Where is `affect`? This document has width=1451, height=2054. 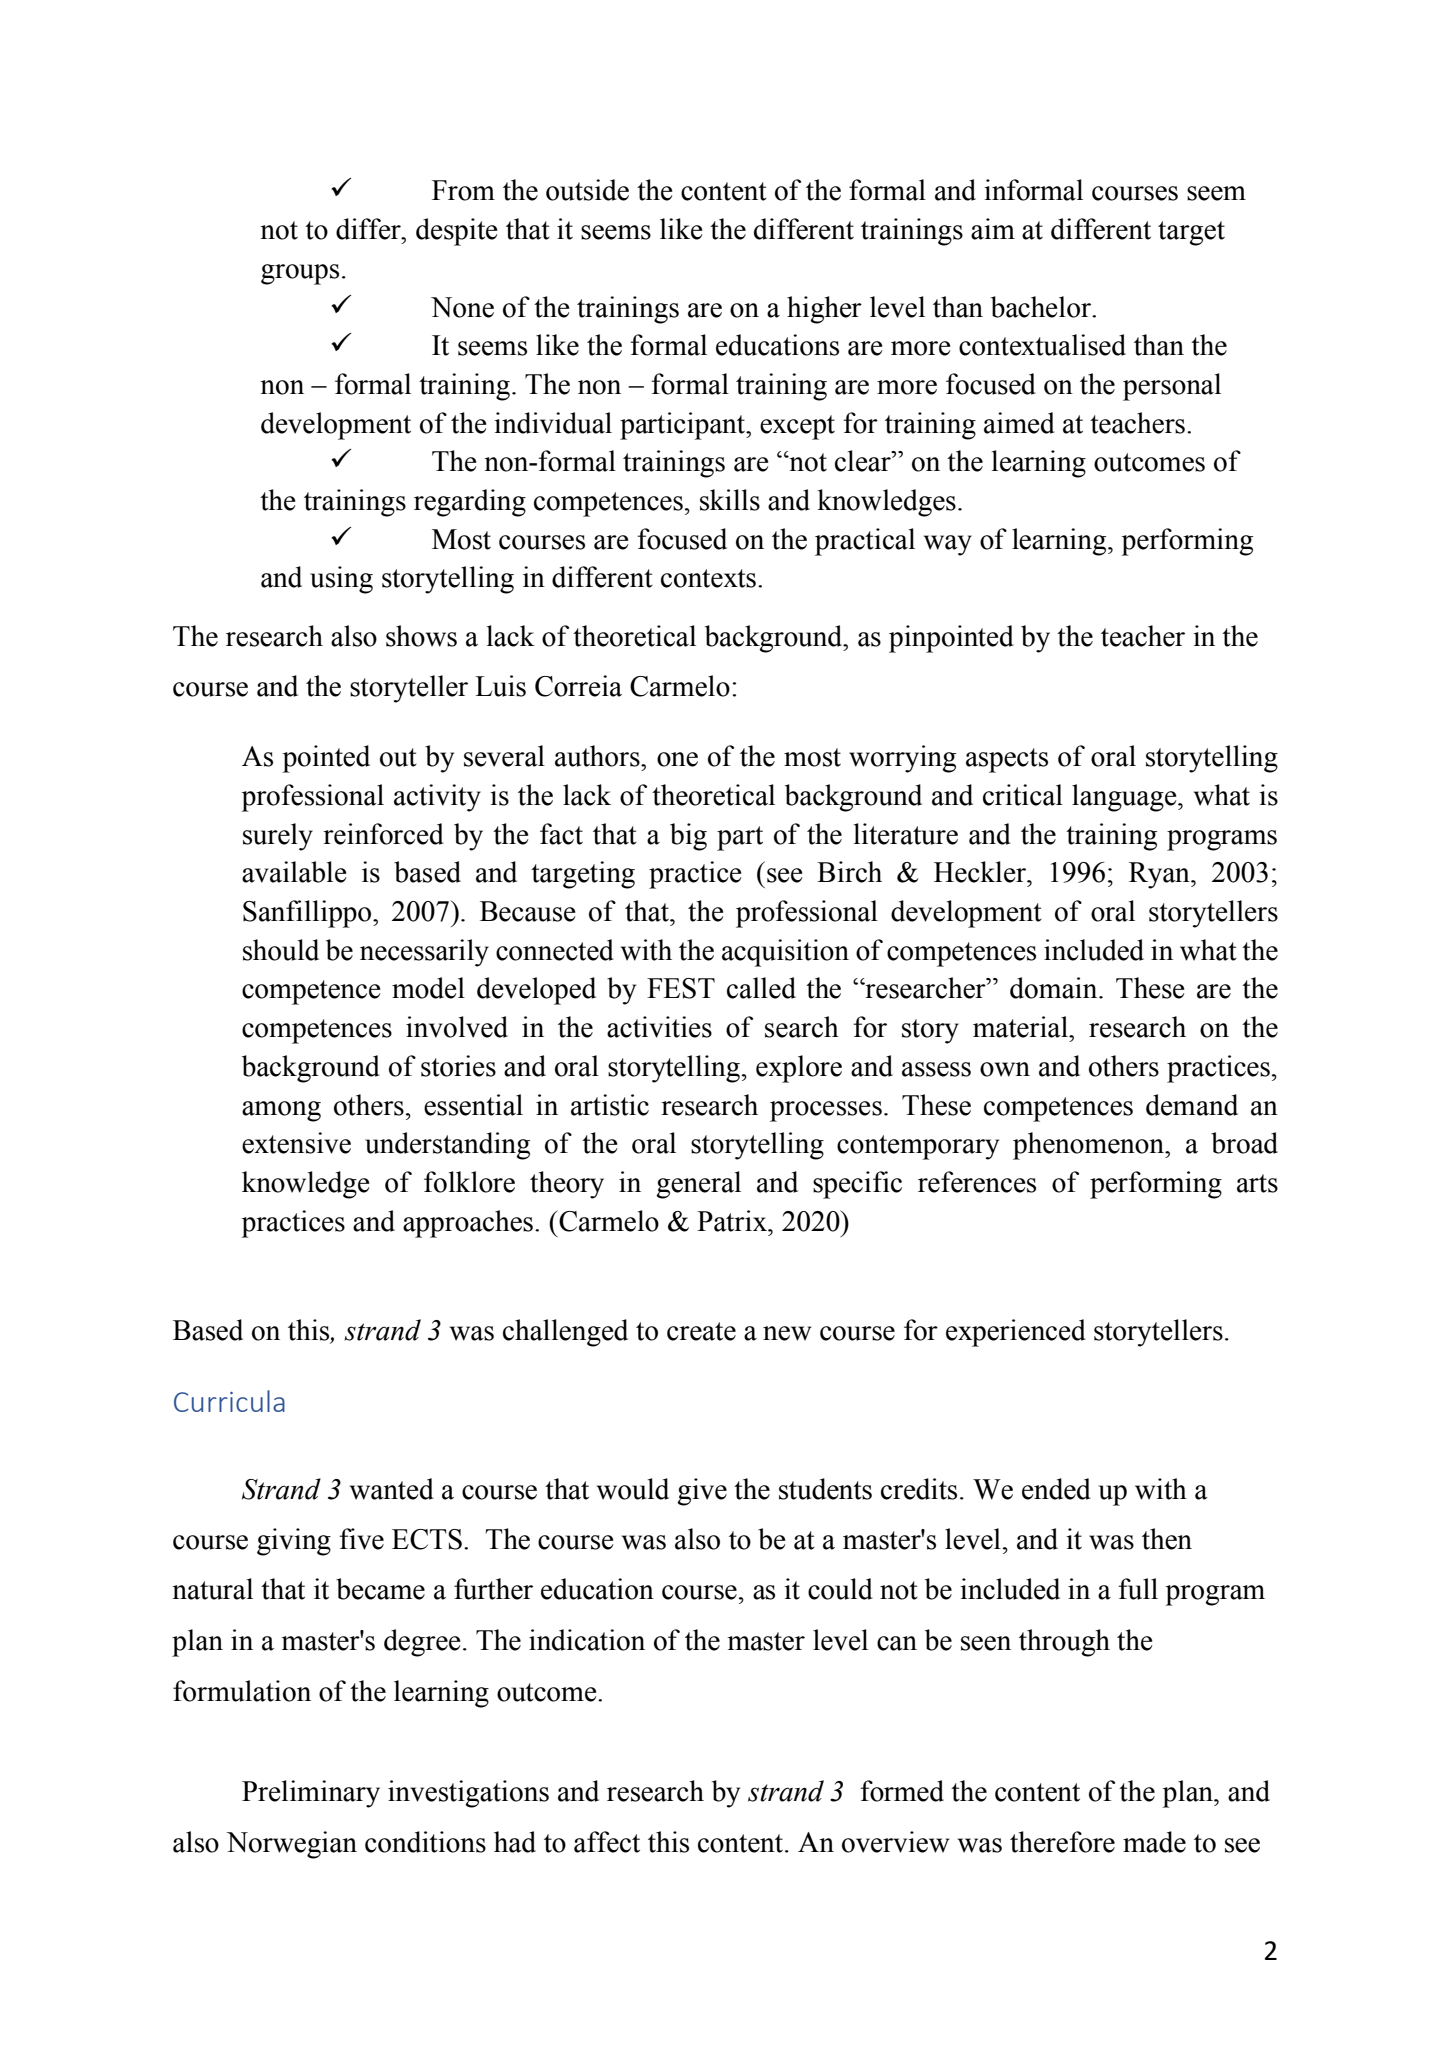
affect is located at coordinates (607, 1842).
